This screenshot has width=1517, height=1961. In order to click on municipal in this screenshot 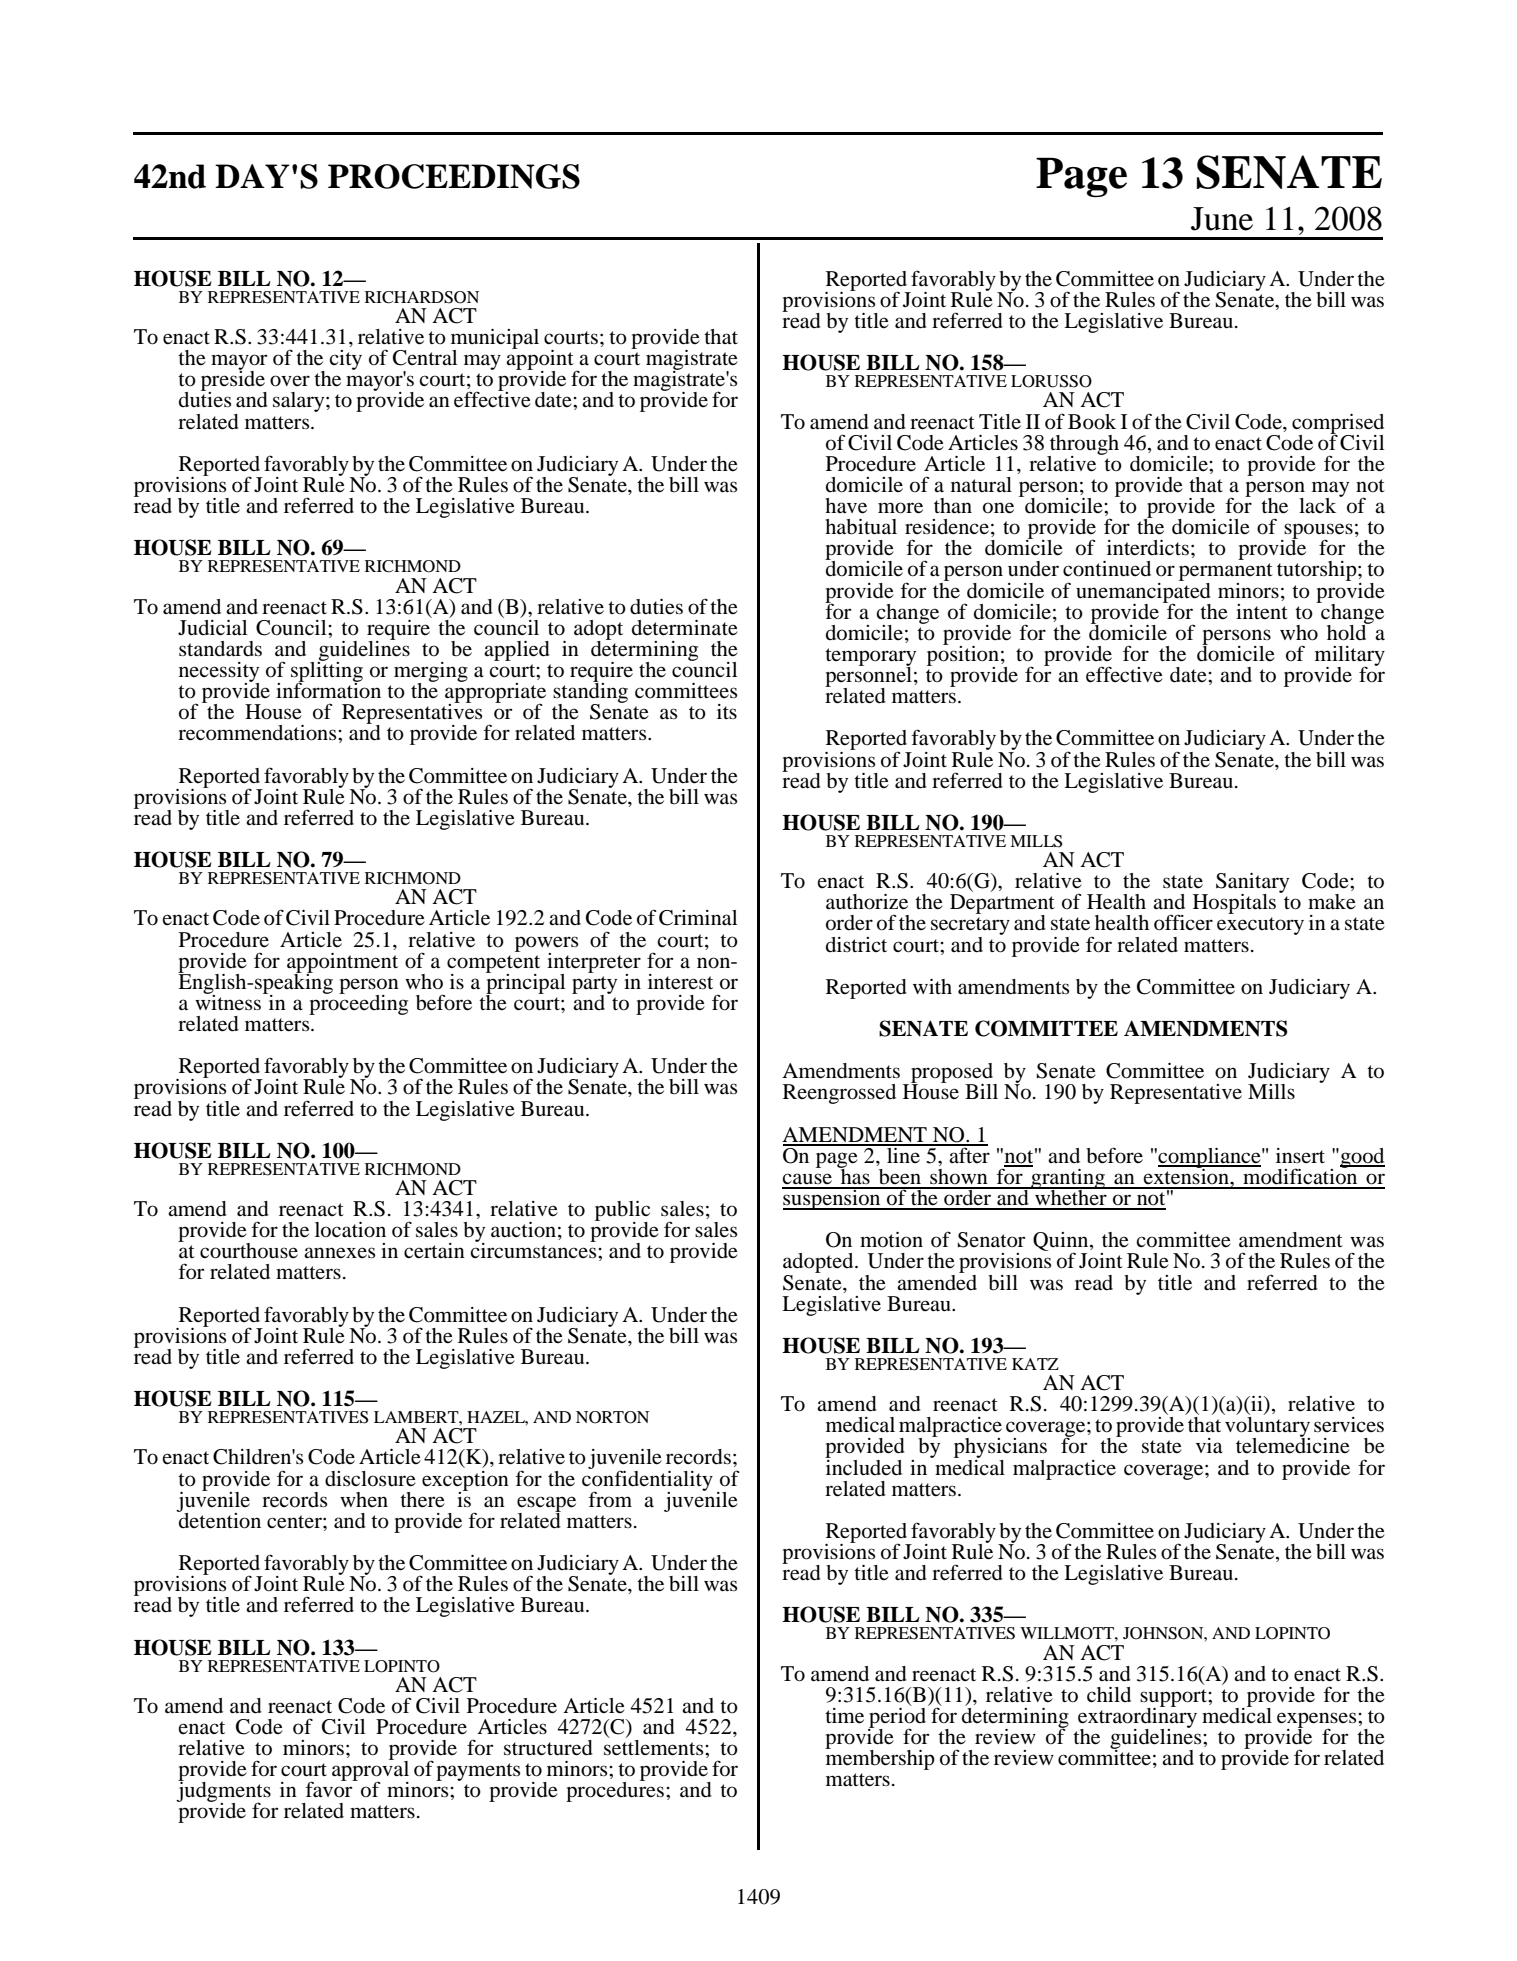, I will do `click(495, 340)`.
